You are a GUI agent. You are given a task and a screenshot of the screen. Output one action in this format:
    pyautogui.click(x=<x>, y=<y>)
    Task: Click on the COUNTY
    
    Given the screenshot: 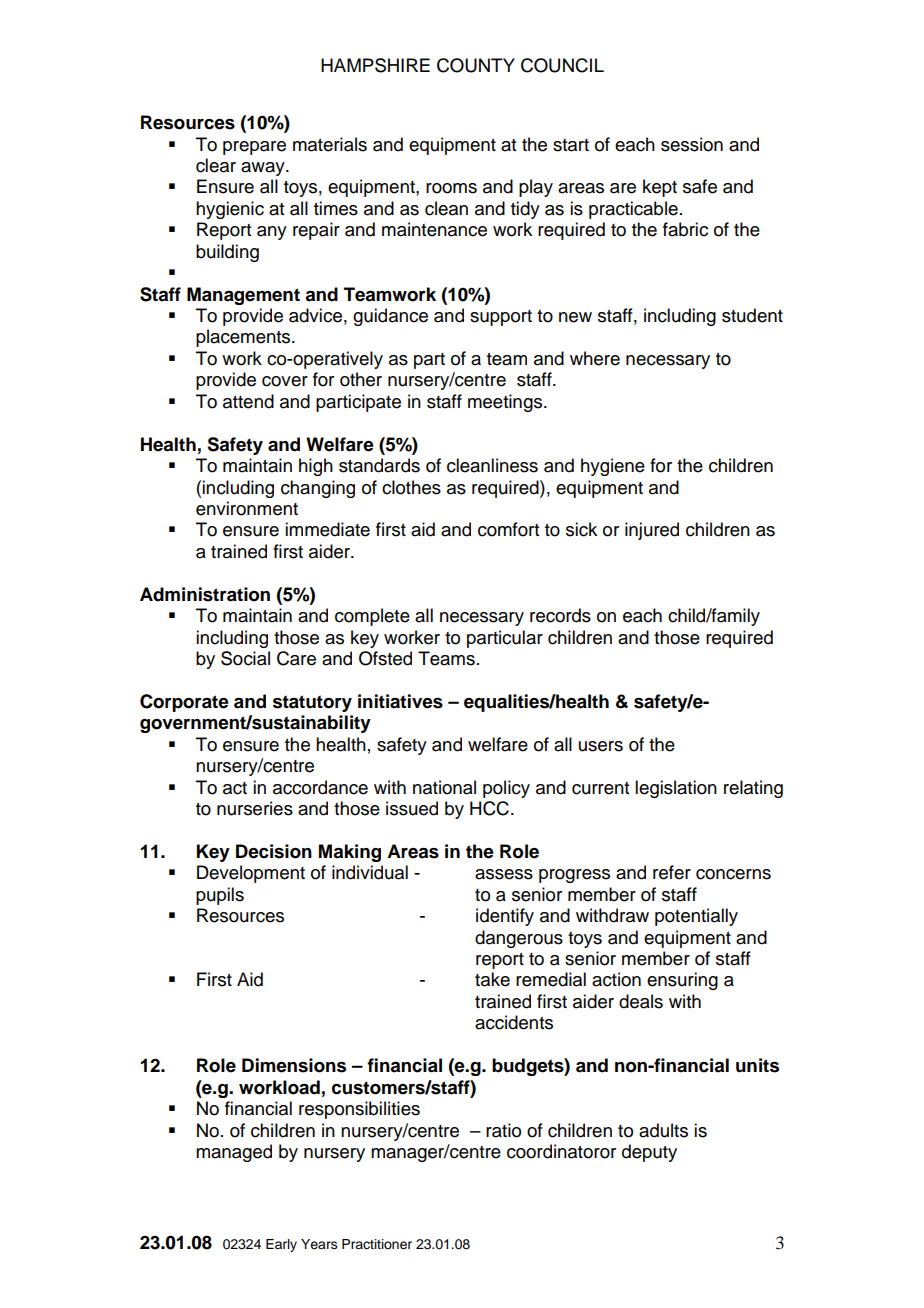 What is the action you would take?
    pyautogui.click(x=476, y=65)
